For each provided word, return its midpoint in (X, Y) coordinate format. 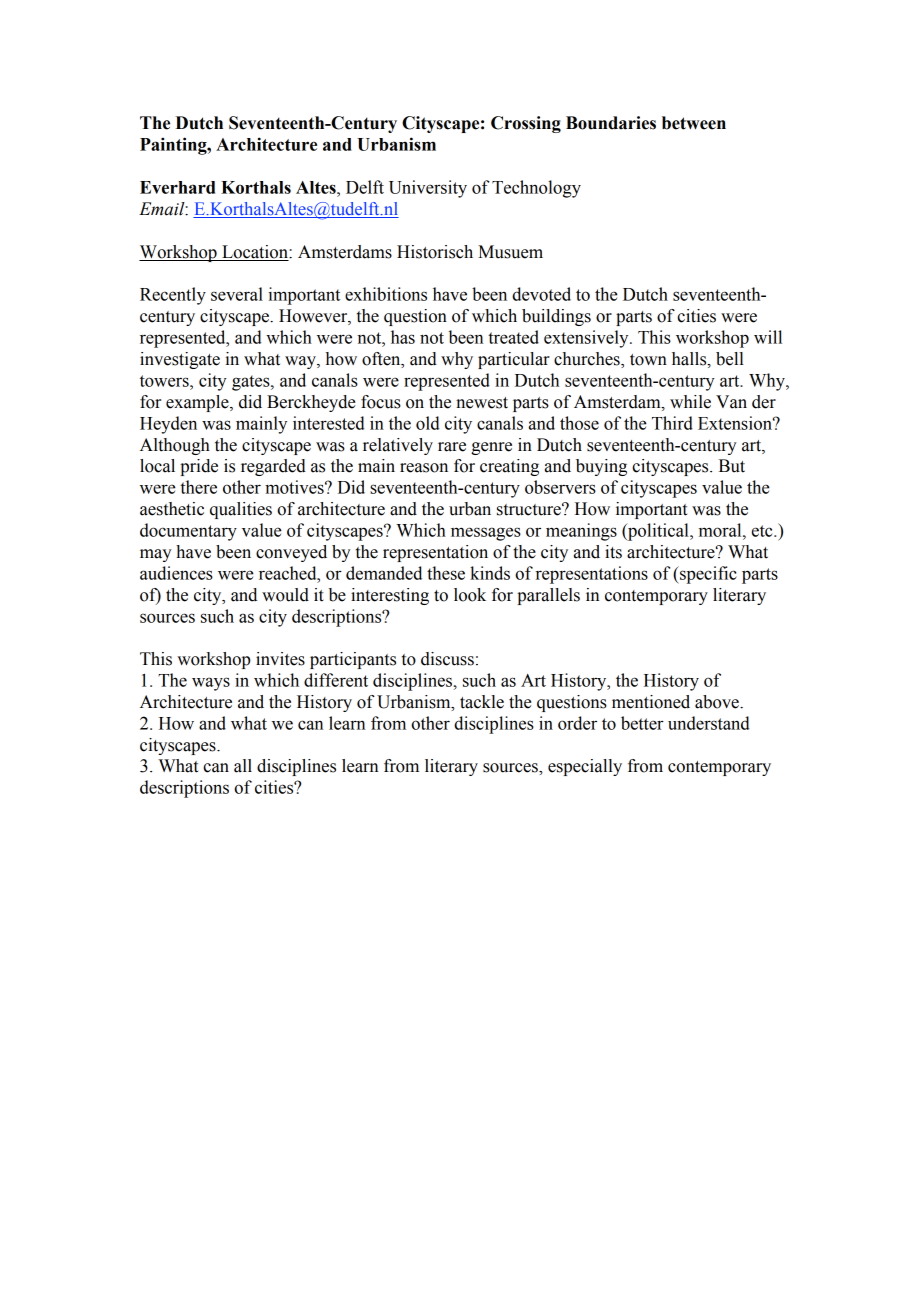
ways (211, 684)
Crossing (526, 124)
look (470, 595)
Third (672, 423)
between (694, 123)
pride (199, 467)
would (285, 595)
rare (452, 447)
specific (707, 575)
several (237, 294)
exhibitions (386, 294)
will (768, 337)
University (428, 189)
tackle (482, 702)
